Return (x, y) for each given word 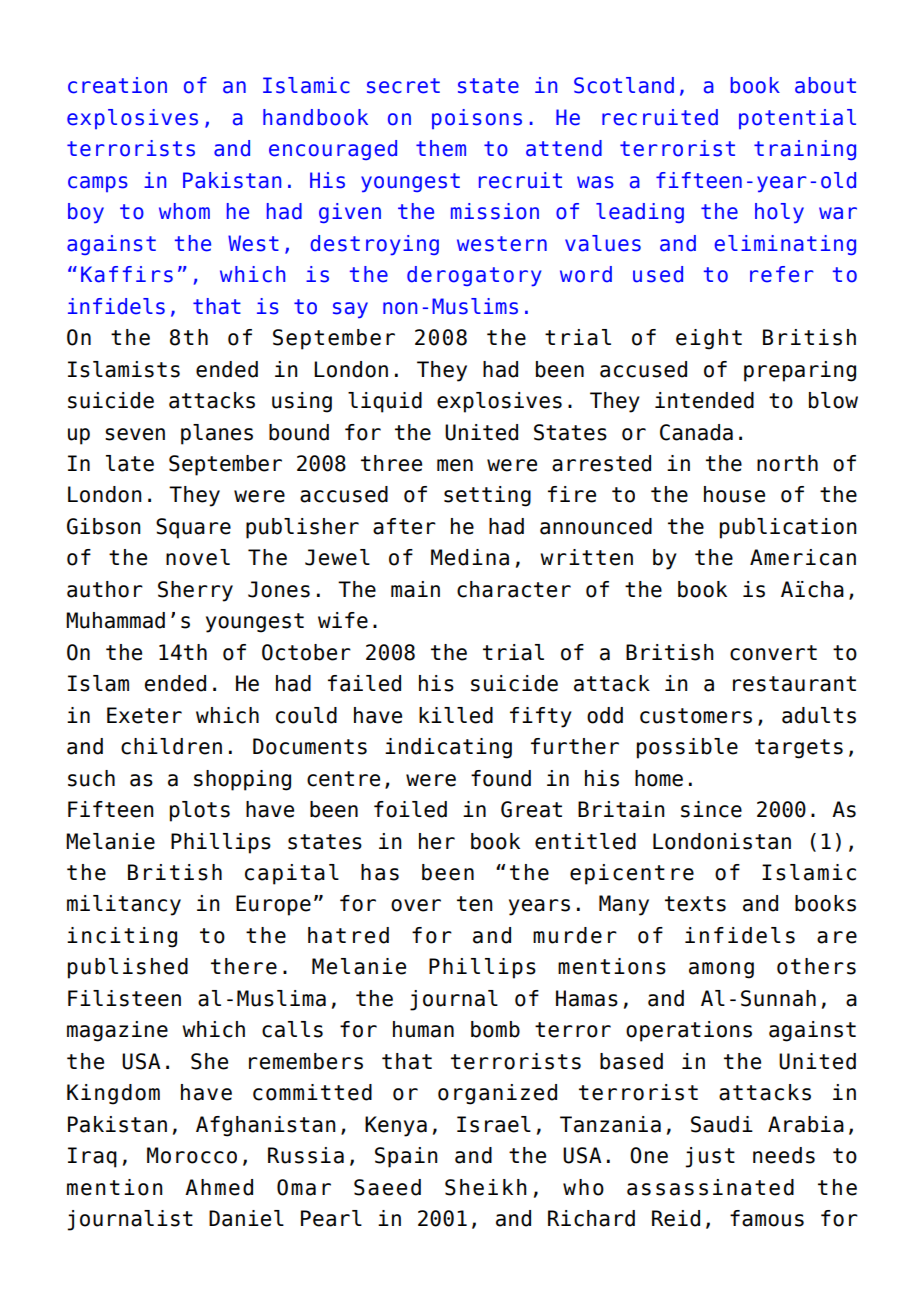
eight (709, 339)
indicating (448, 748)
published (128, 968)
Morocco (192, 1155)
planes (217, 434)
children (171, 746)
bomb (495, 1029)
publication (788, 528)
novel (198, 557)
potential (797, 119)
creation (117, 85)
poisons (477, 119)
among (721, 970)
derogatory (474, 276)
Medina (470, 557)
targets (799, 749)
